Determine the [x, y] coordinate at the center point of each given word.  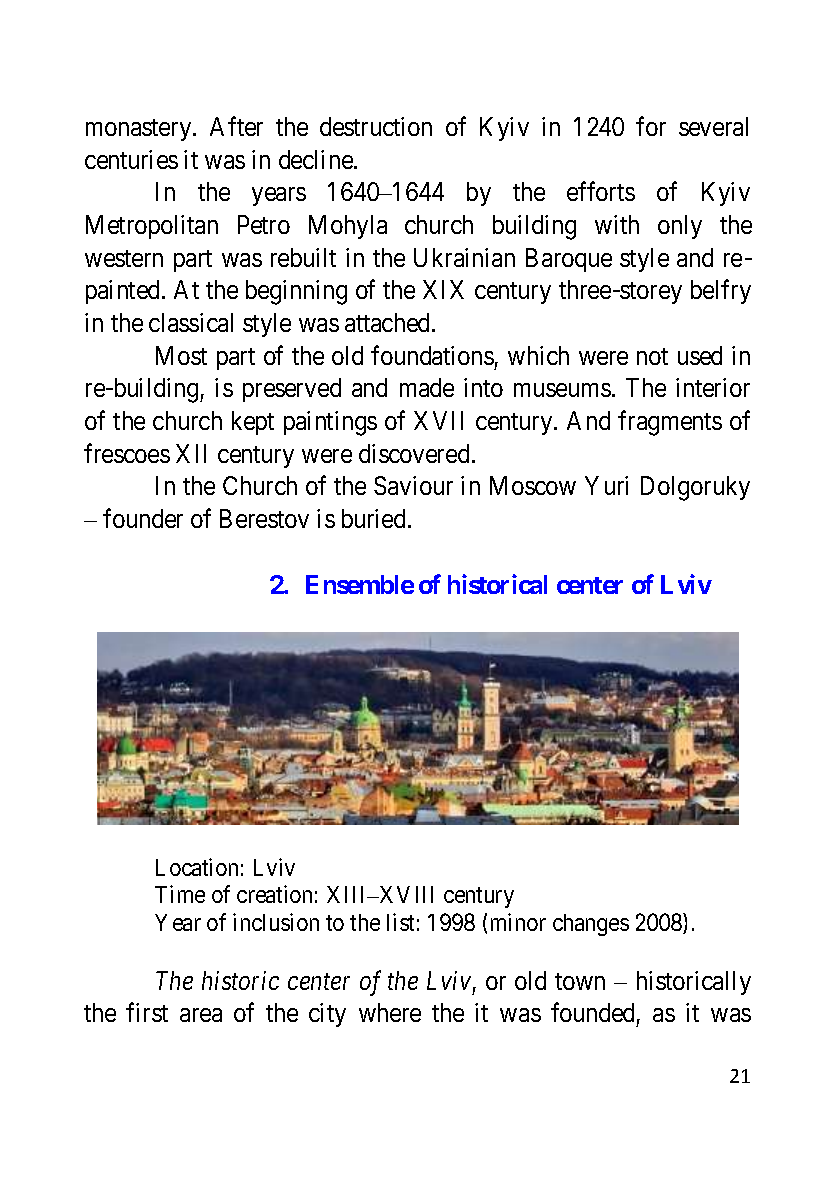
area [201, 1015]
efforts [601, 191]
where [390, 1012]
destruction [376, 126]
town [580, 981]
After [236, 126]
